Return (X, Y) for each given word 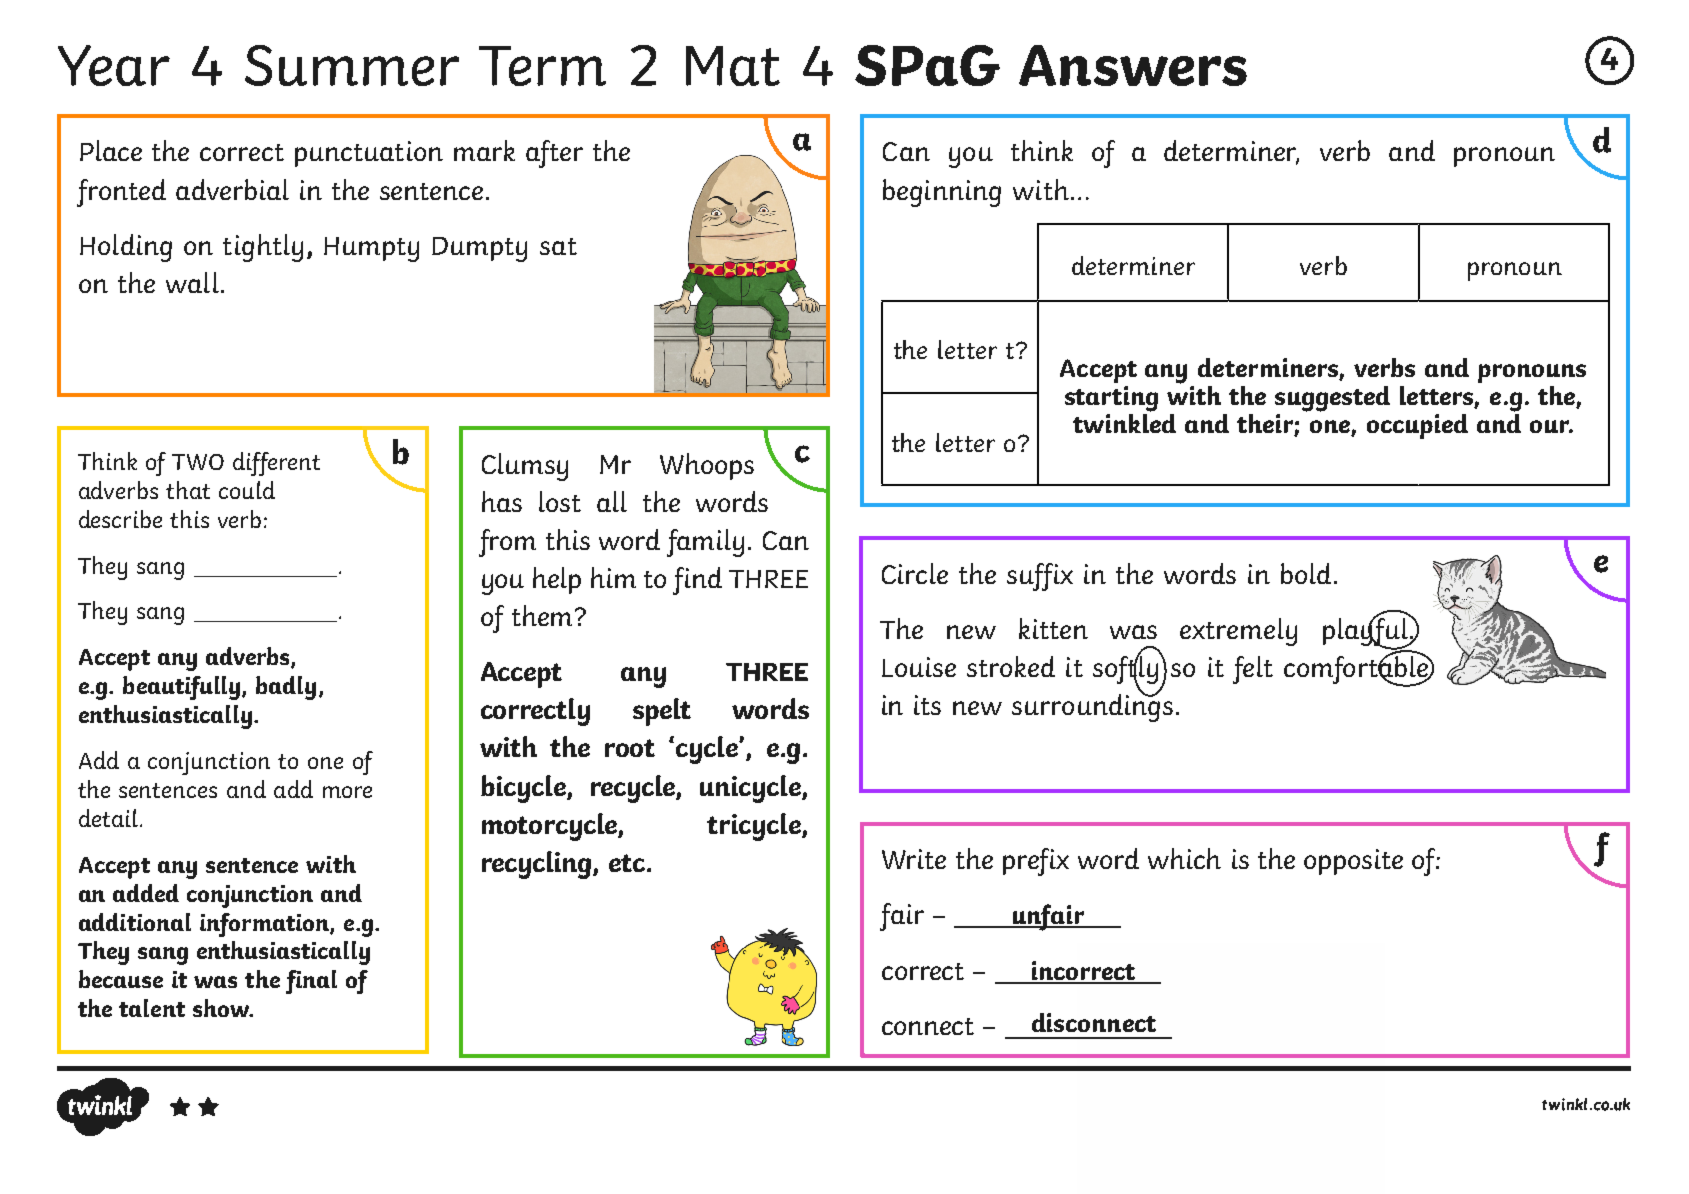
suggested (1332, 399)
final (311, 982)
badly (286, 688)
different (276, 464)
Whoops (707, 466)
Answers (1133, 65)
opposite (1353, 862)
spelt (662, 712)
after (554, 154)
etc (628, 863)
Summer (352, 65)
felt (1253, 670)
